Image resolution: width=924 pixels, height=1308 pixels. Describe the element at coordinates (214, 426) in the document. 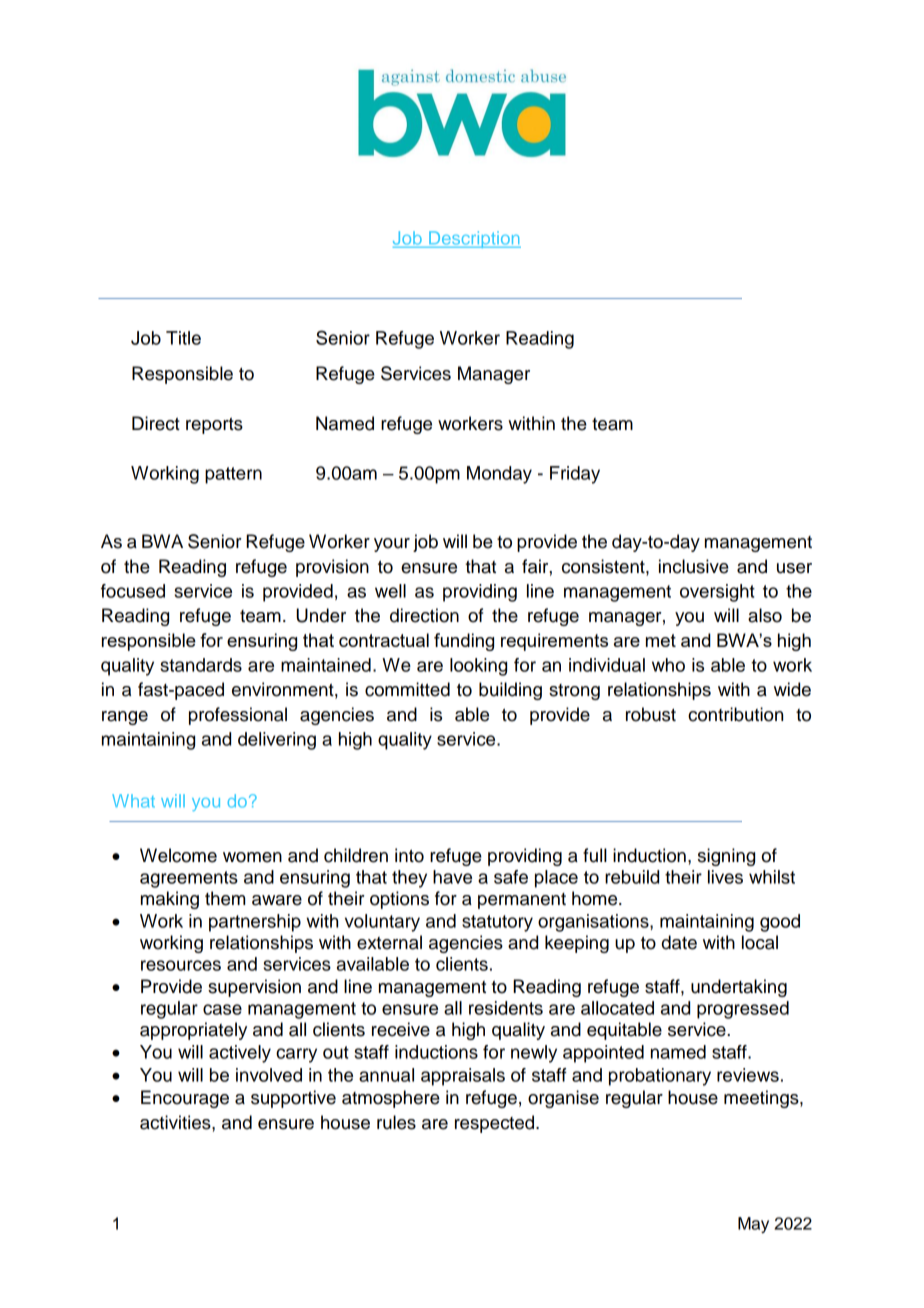

I see `reports` at that location.
